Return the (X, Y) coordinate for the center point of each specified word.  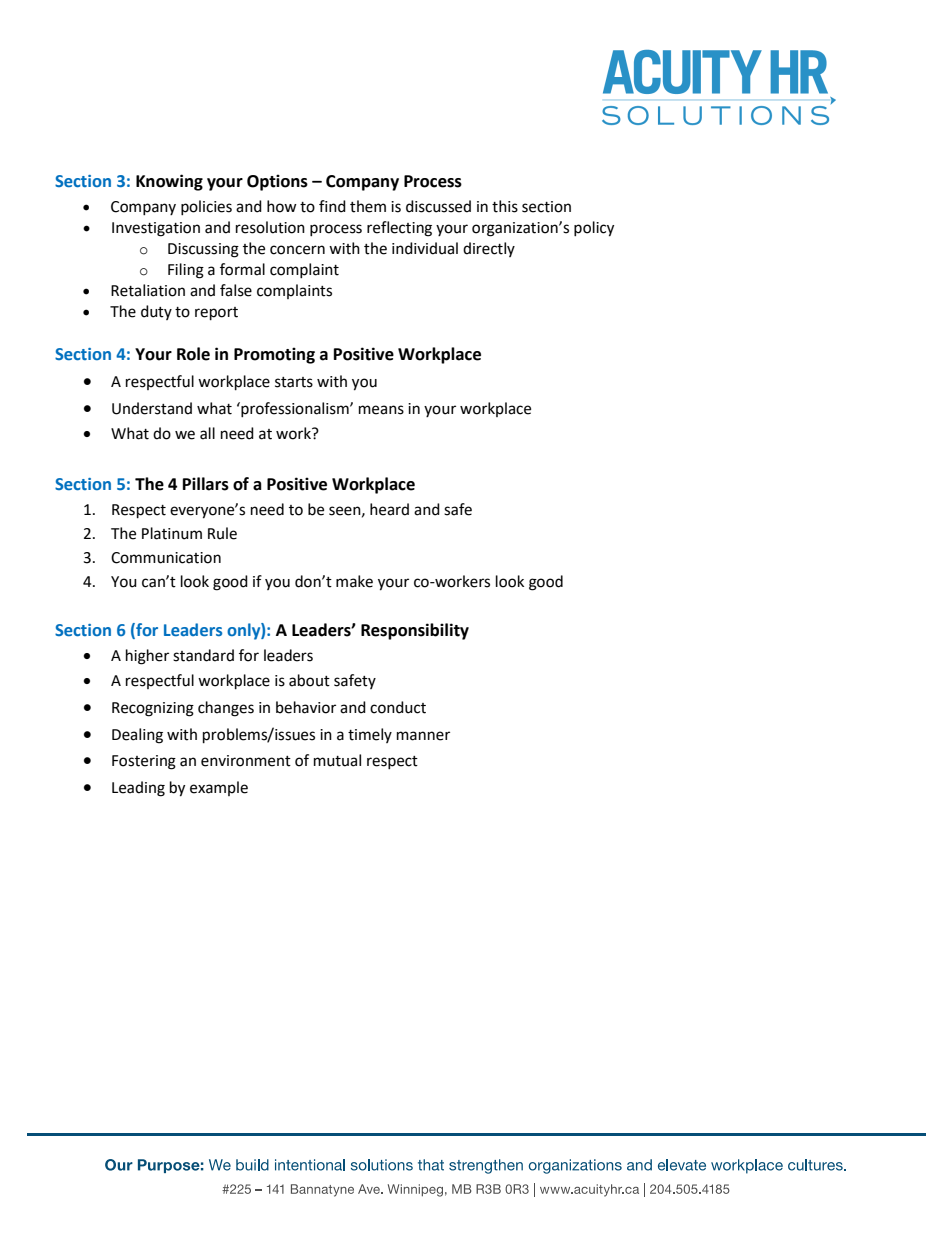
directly (489, 249)
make (354, 581)
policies (206, 207)
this (505, 206)
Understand (152, 408)
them (368, 206)
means (381, 410)
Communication (166, 558)
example (219, 788)
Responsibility (415, 631)
